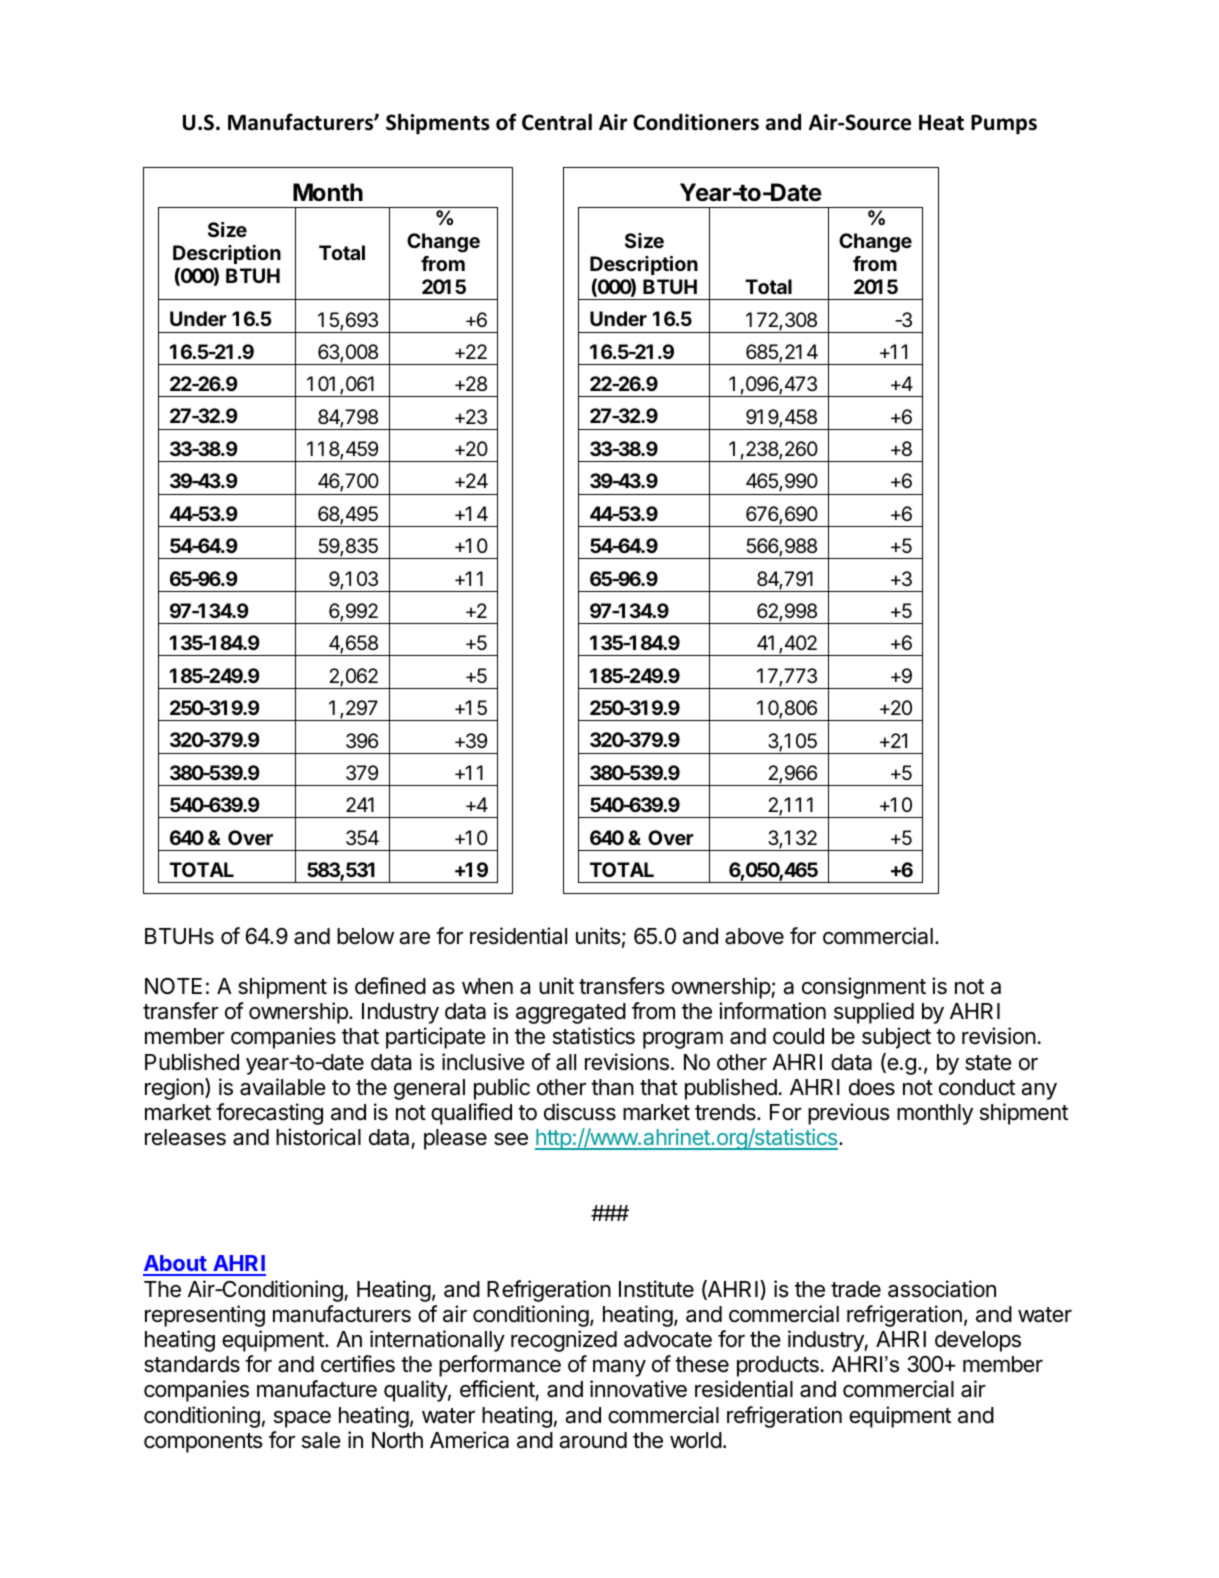  Describe the element at coordinates (872, 1087) in the screenshot. I see `does` at that location.
